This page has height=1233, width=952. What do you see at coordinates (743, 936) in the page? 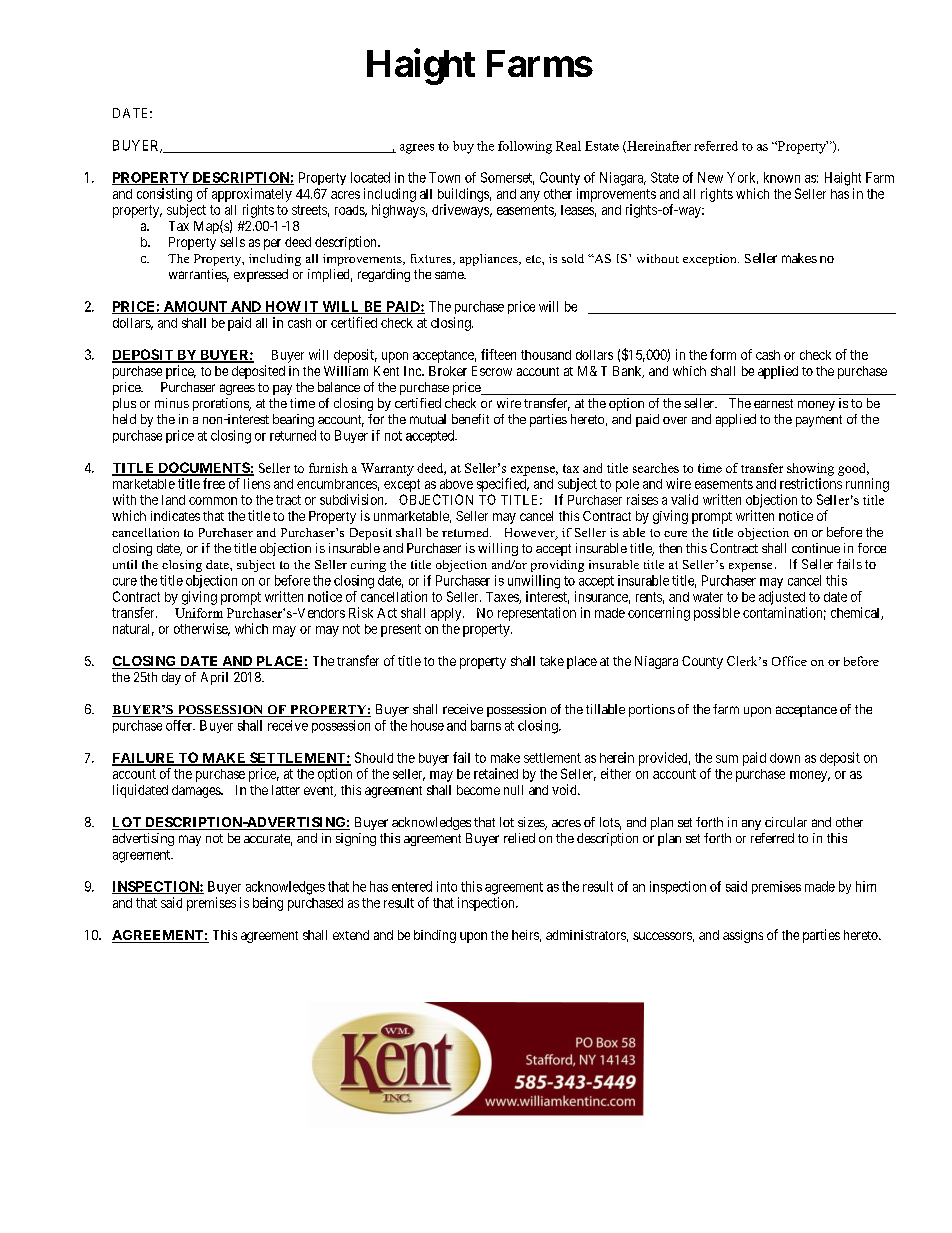
I see `assigns` at bounding box center [743, 936].
